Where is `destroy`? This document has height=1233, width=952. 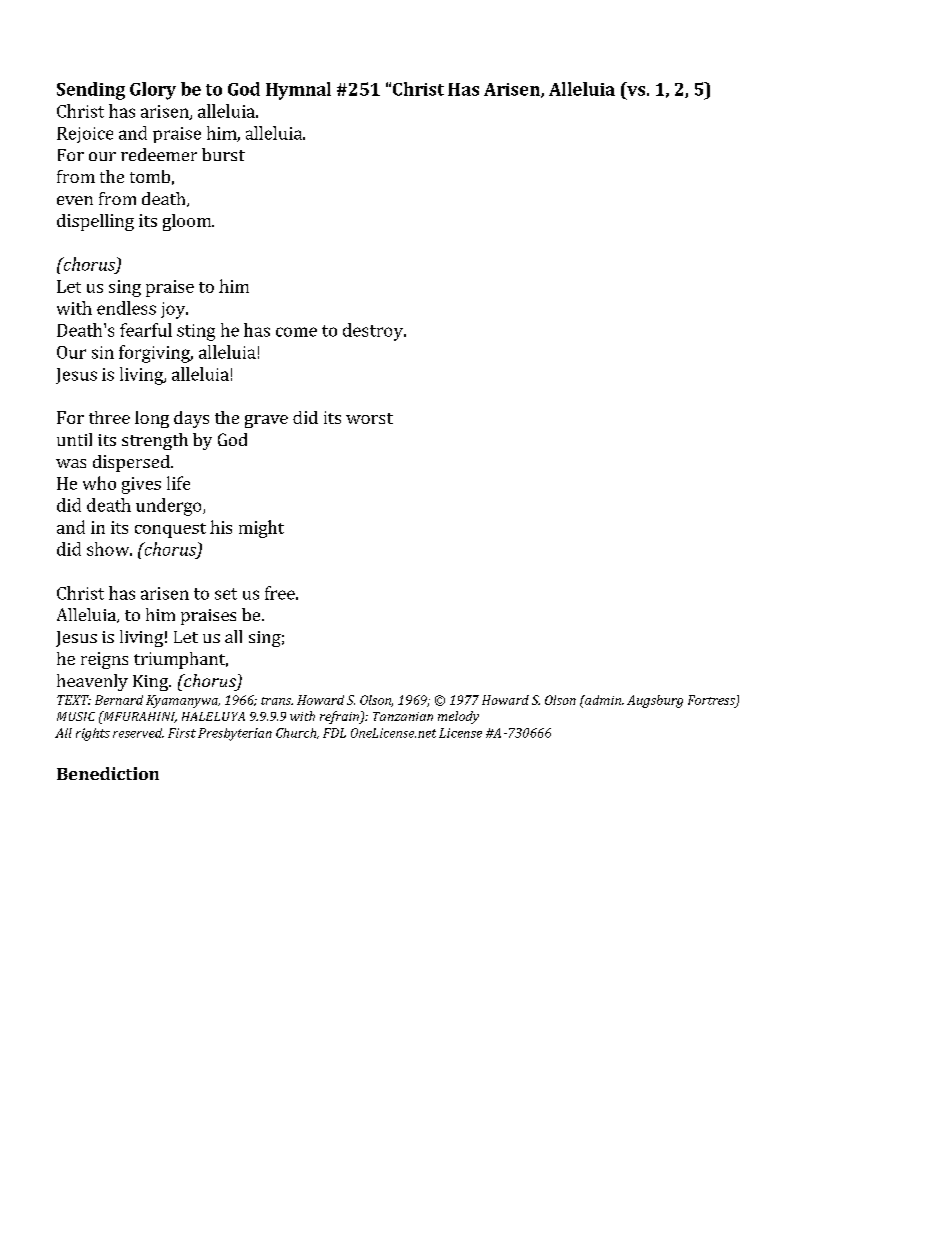 destroy is located at coordinates (374, 332).
